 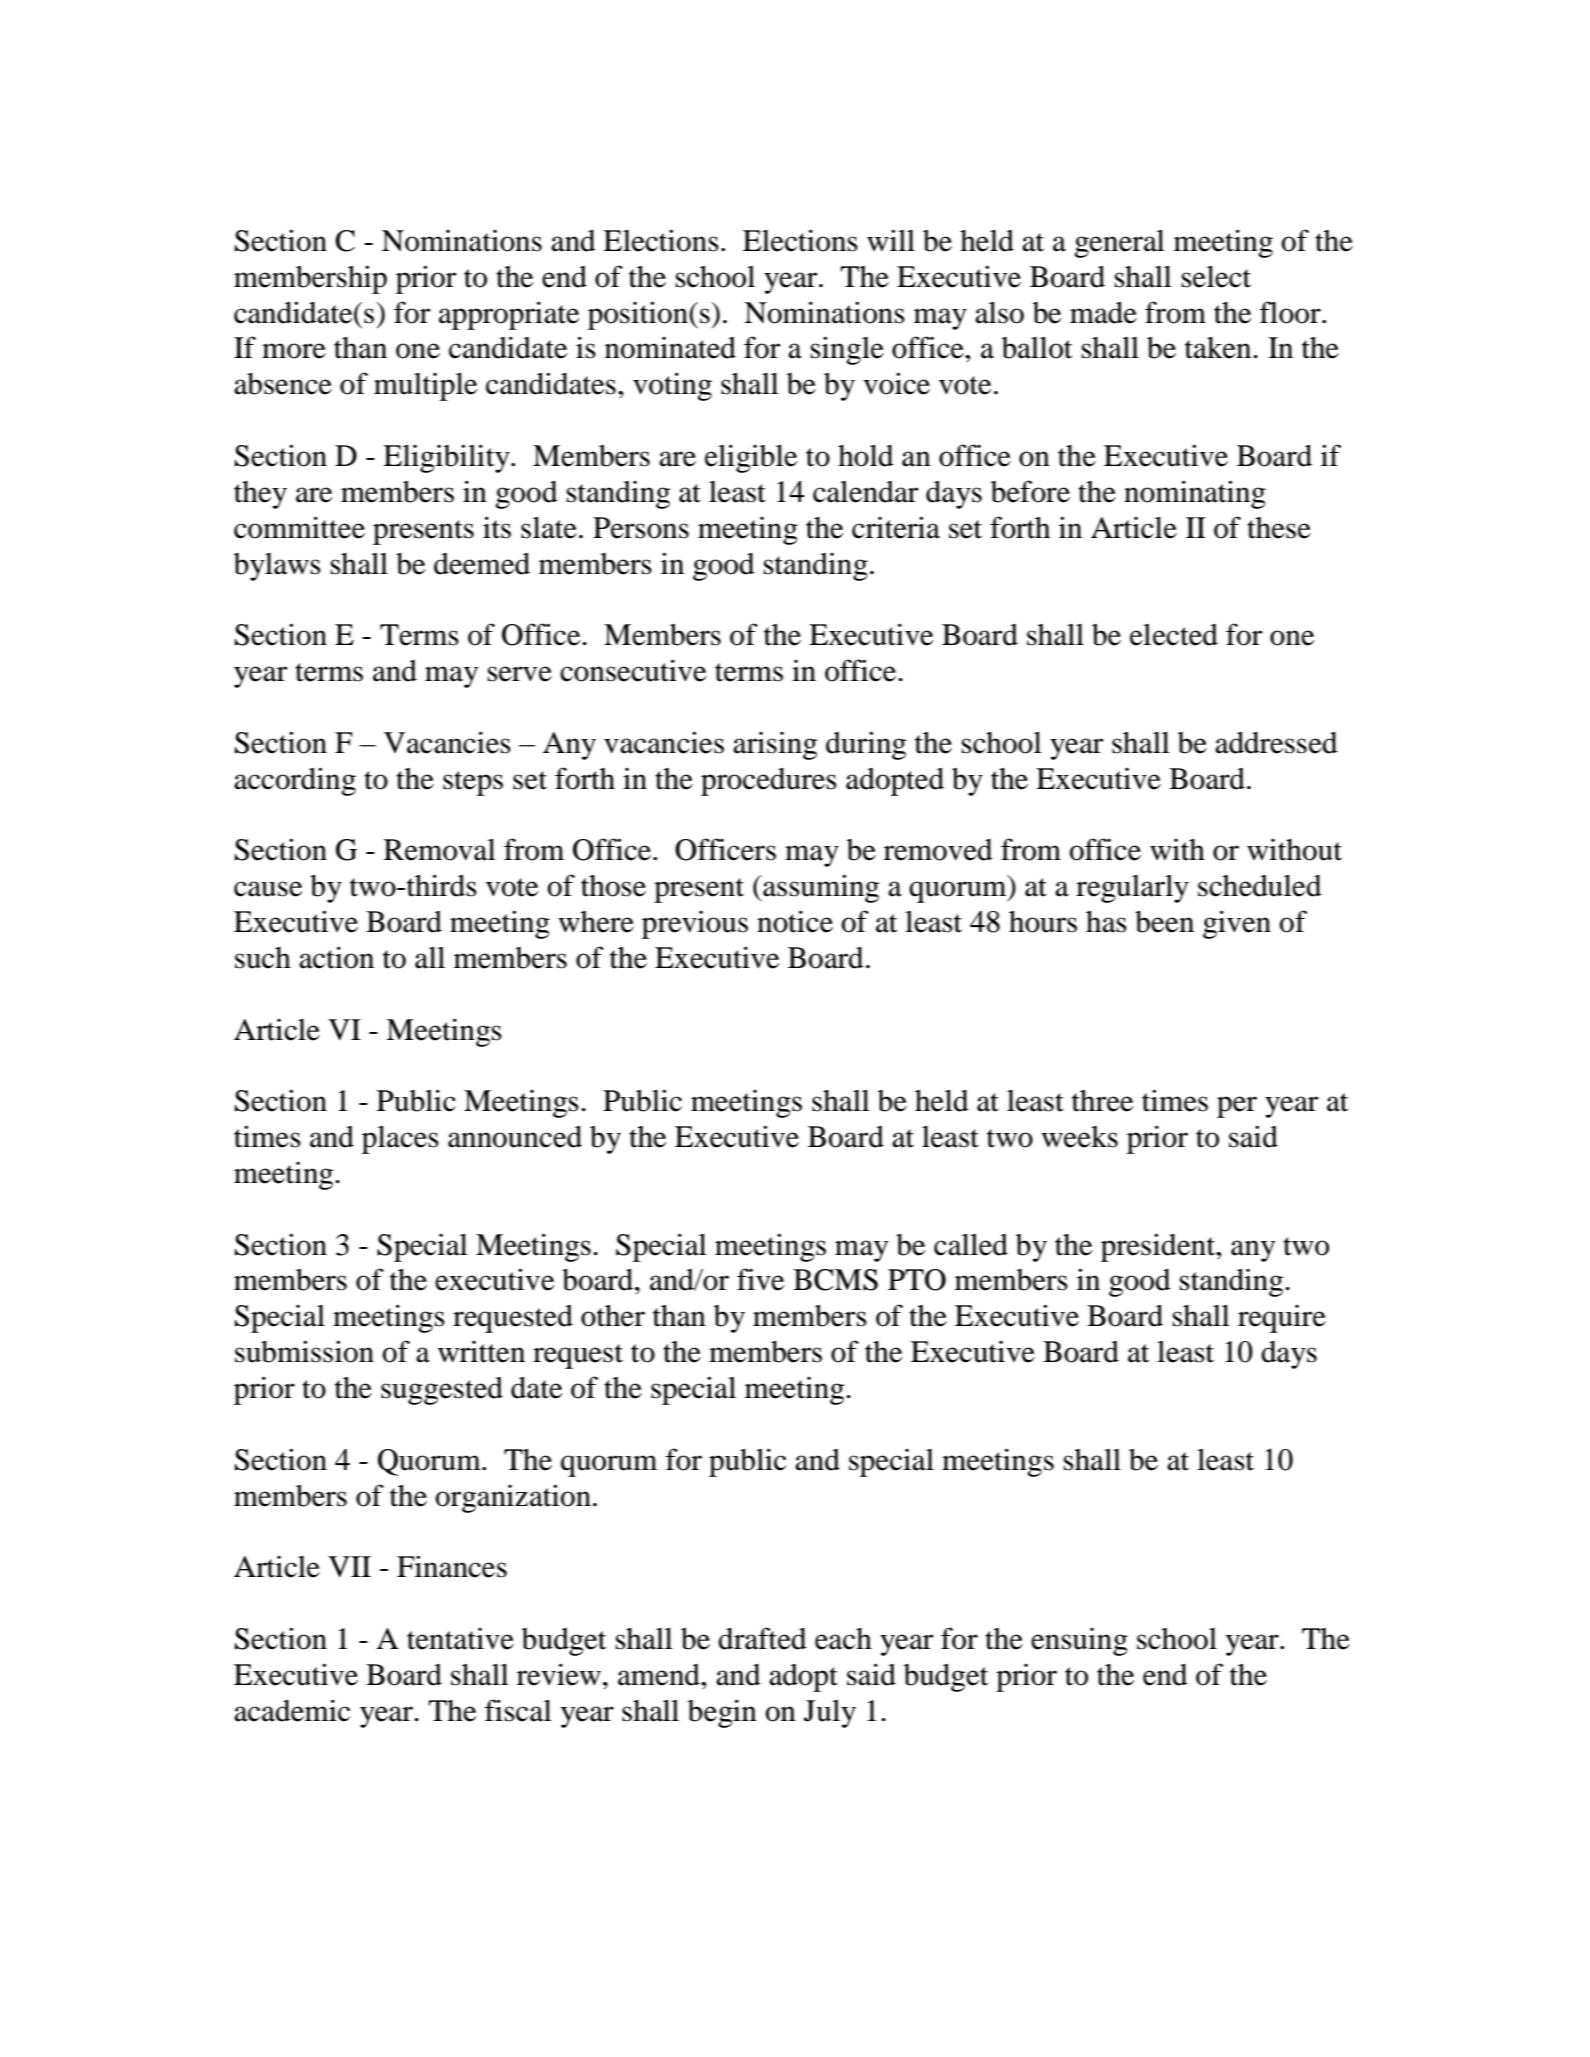 I want to click on weeks, so click(x=1079, y=1137).
